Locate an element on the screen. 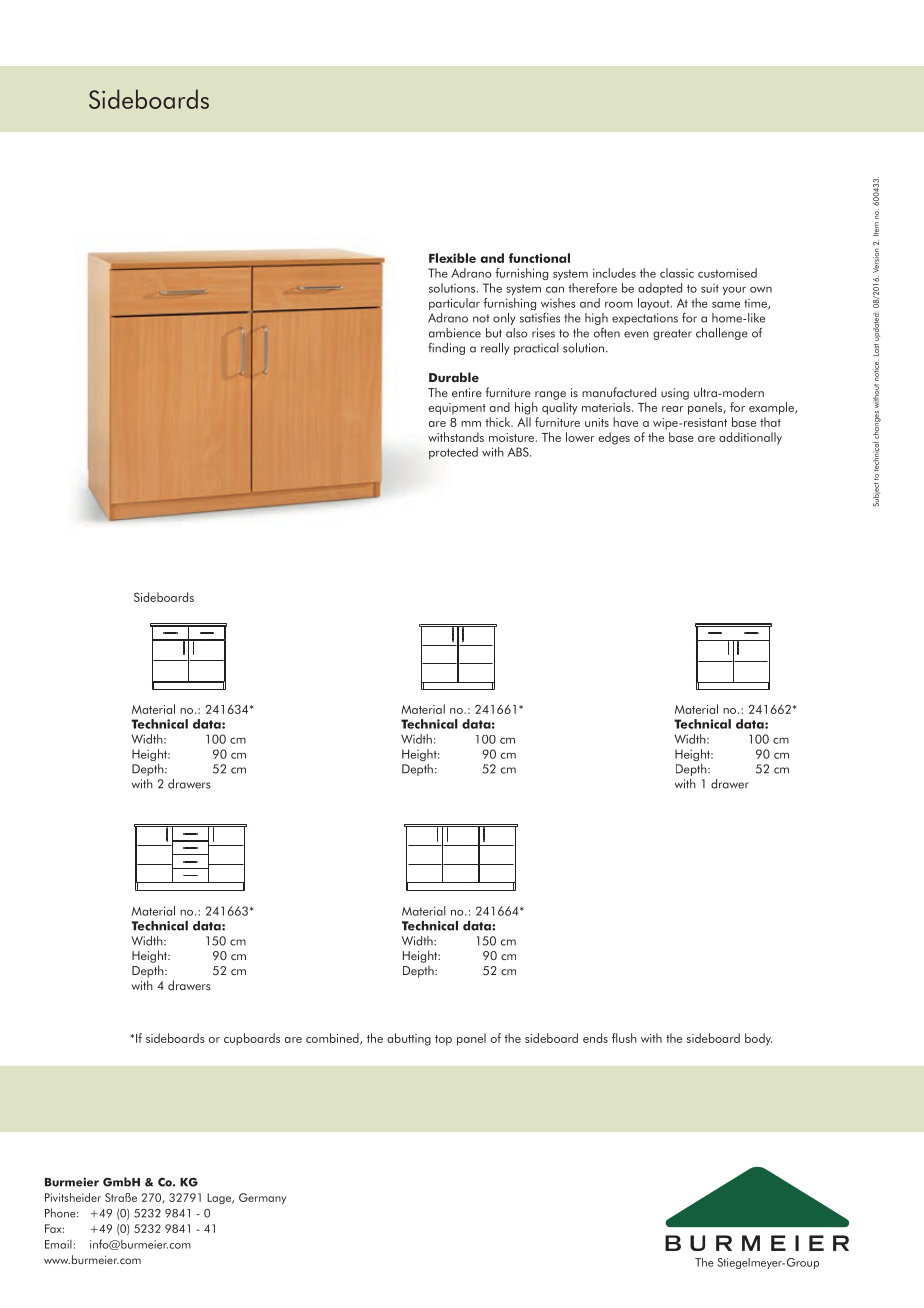 The width and height of the screenshot is (924, 1308). particular is located at coordinates (454, 304).
